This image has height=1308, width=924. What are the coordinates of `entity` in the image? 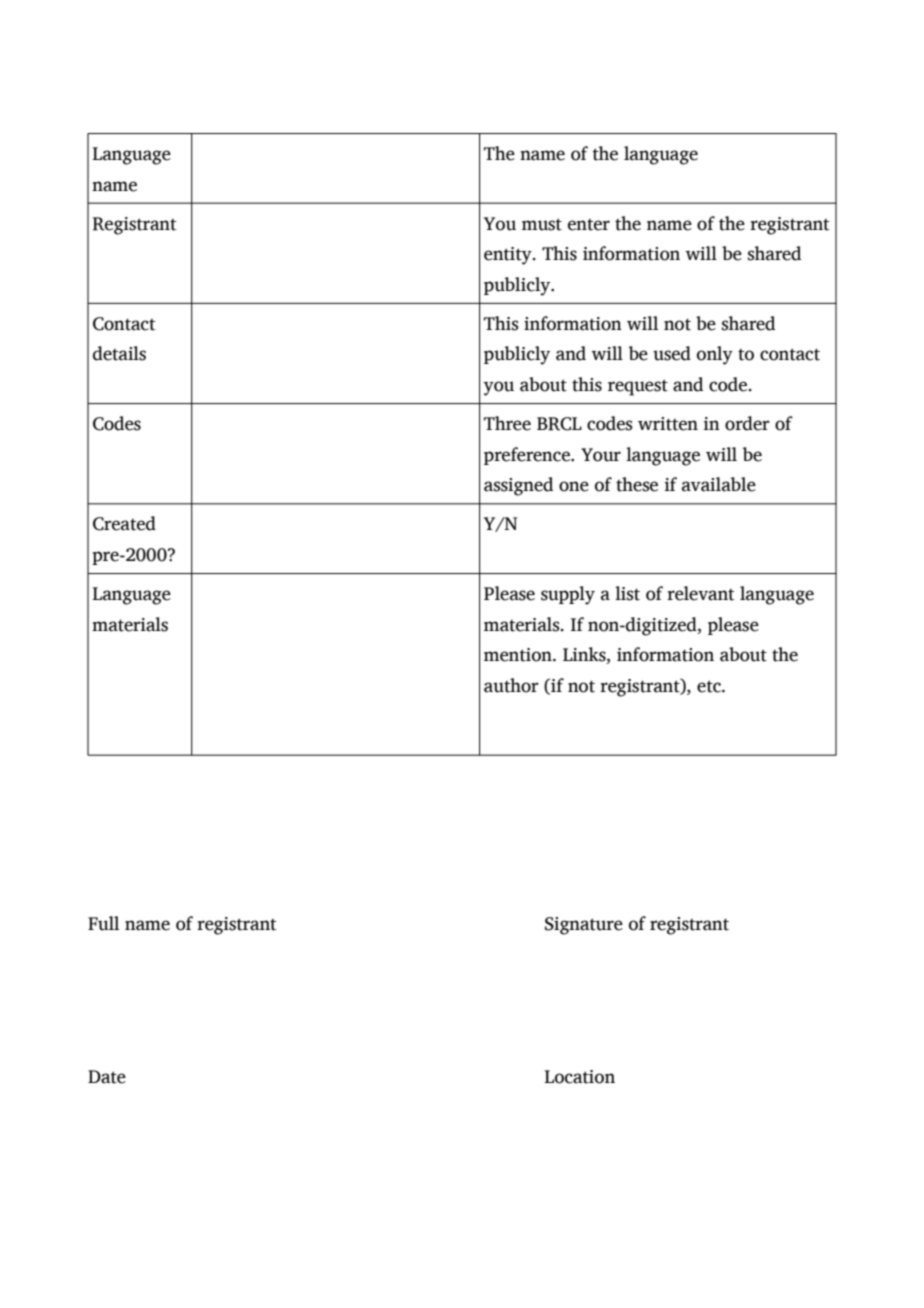 It's located at (509, 256).
